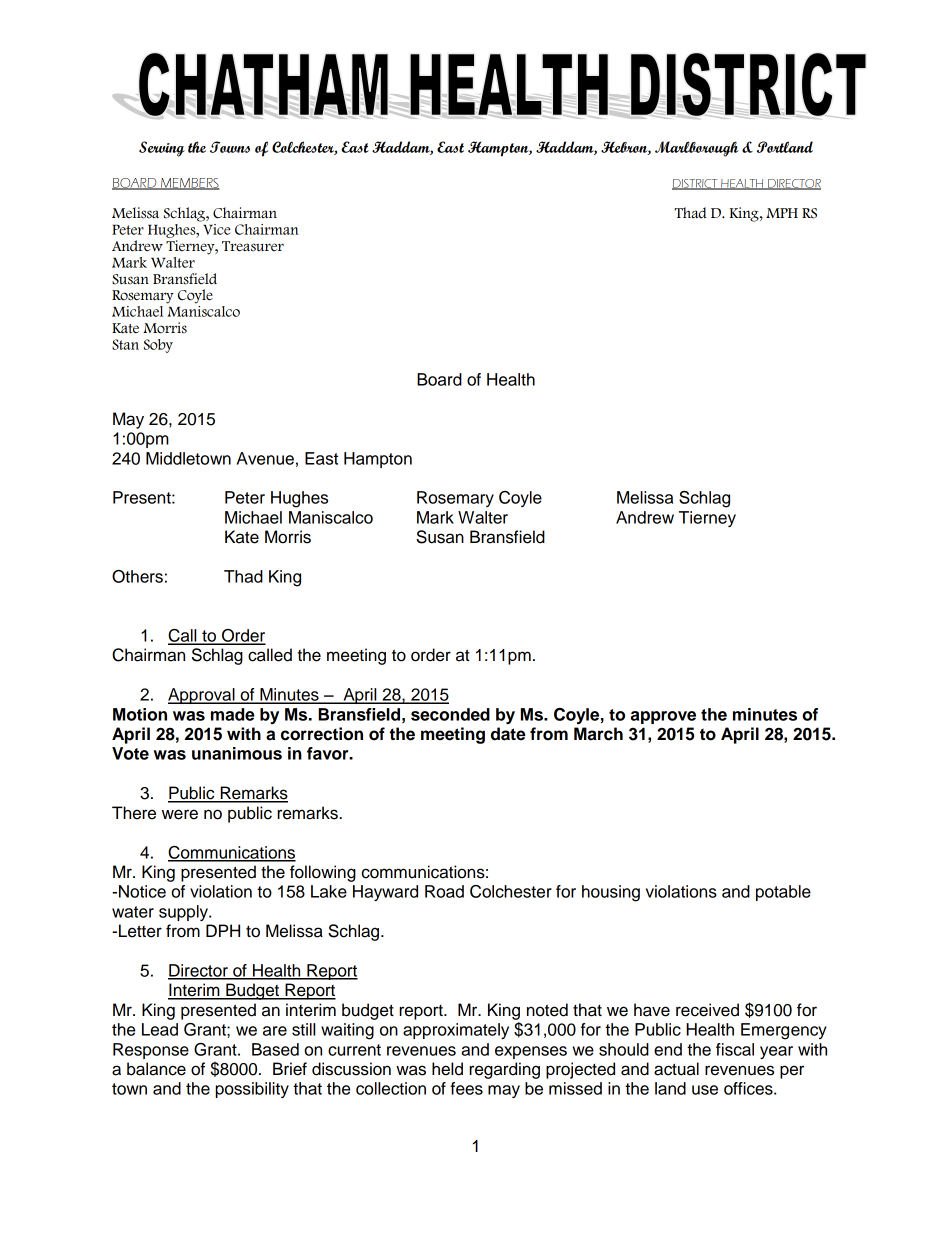 Image resolution: width=952 pixels, height=1233 pixels. Describe the element at coordinates (697, 149) in the screenshot. I see `Marlborough` at that location.
